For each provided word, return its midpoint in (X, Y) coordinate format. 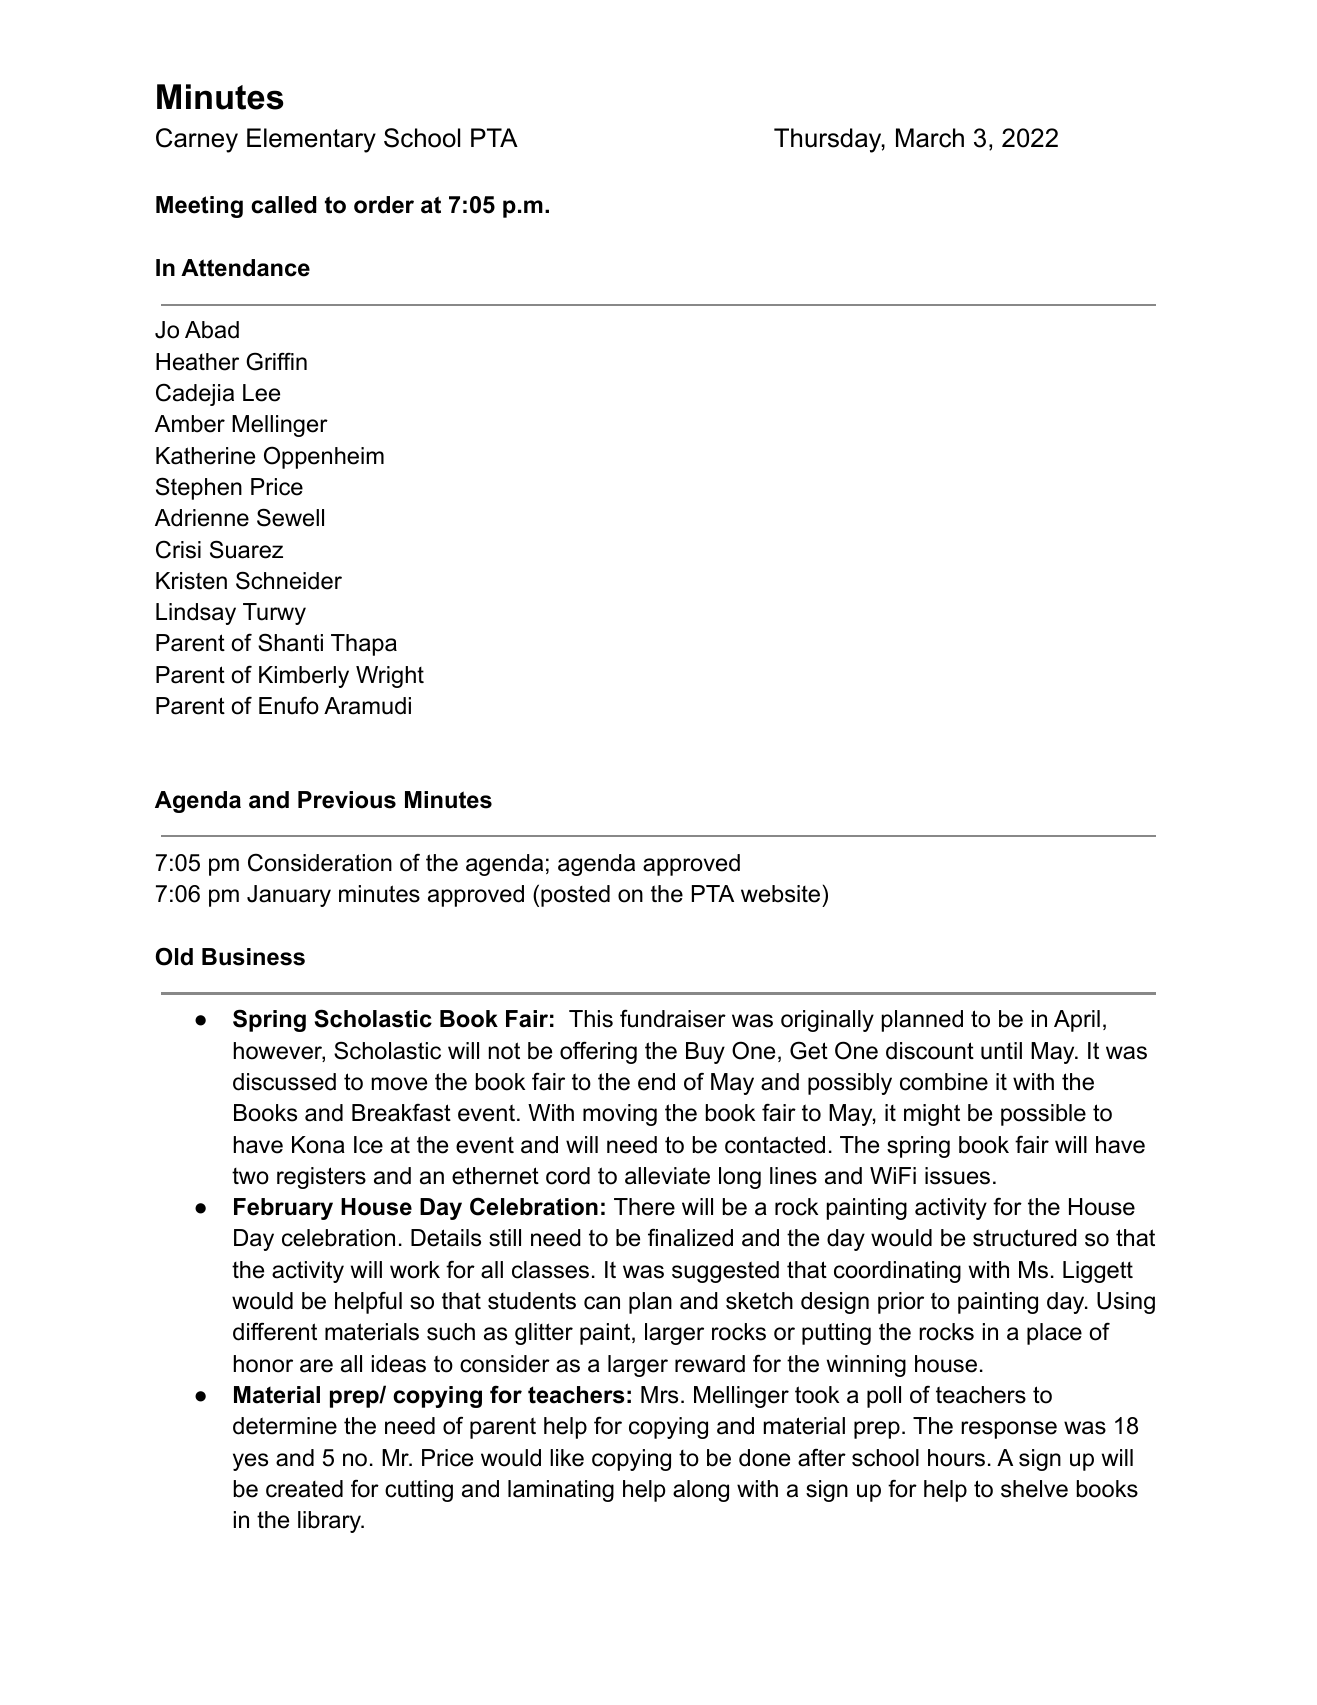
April (1077, 1021)
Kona (318, 1145)
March (930, 138)
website (780, 894)
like (567, 1458)
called (284, 205)
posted (575, 896)
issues (957, 1176)
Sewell (290, 517)
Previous (347, 800)
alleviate (667, 1176)
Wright (390, 677)
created (304, 1489)
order (384, 205)
